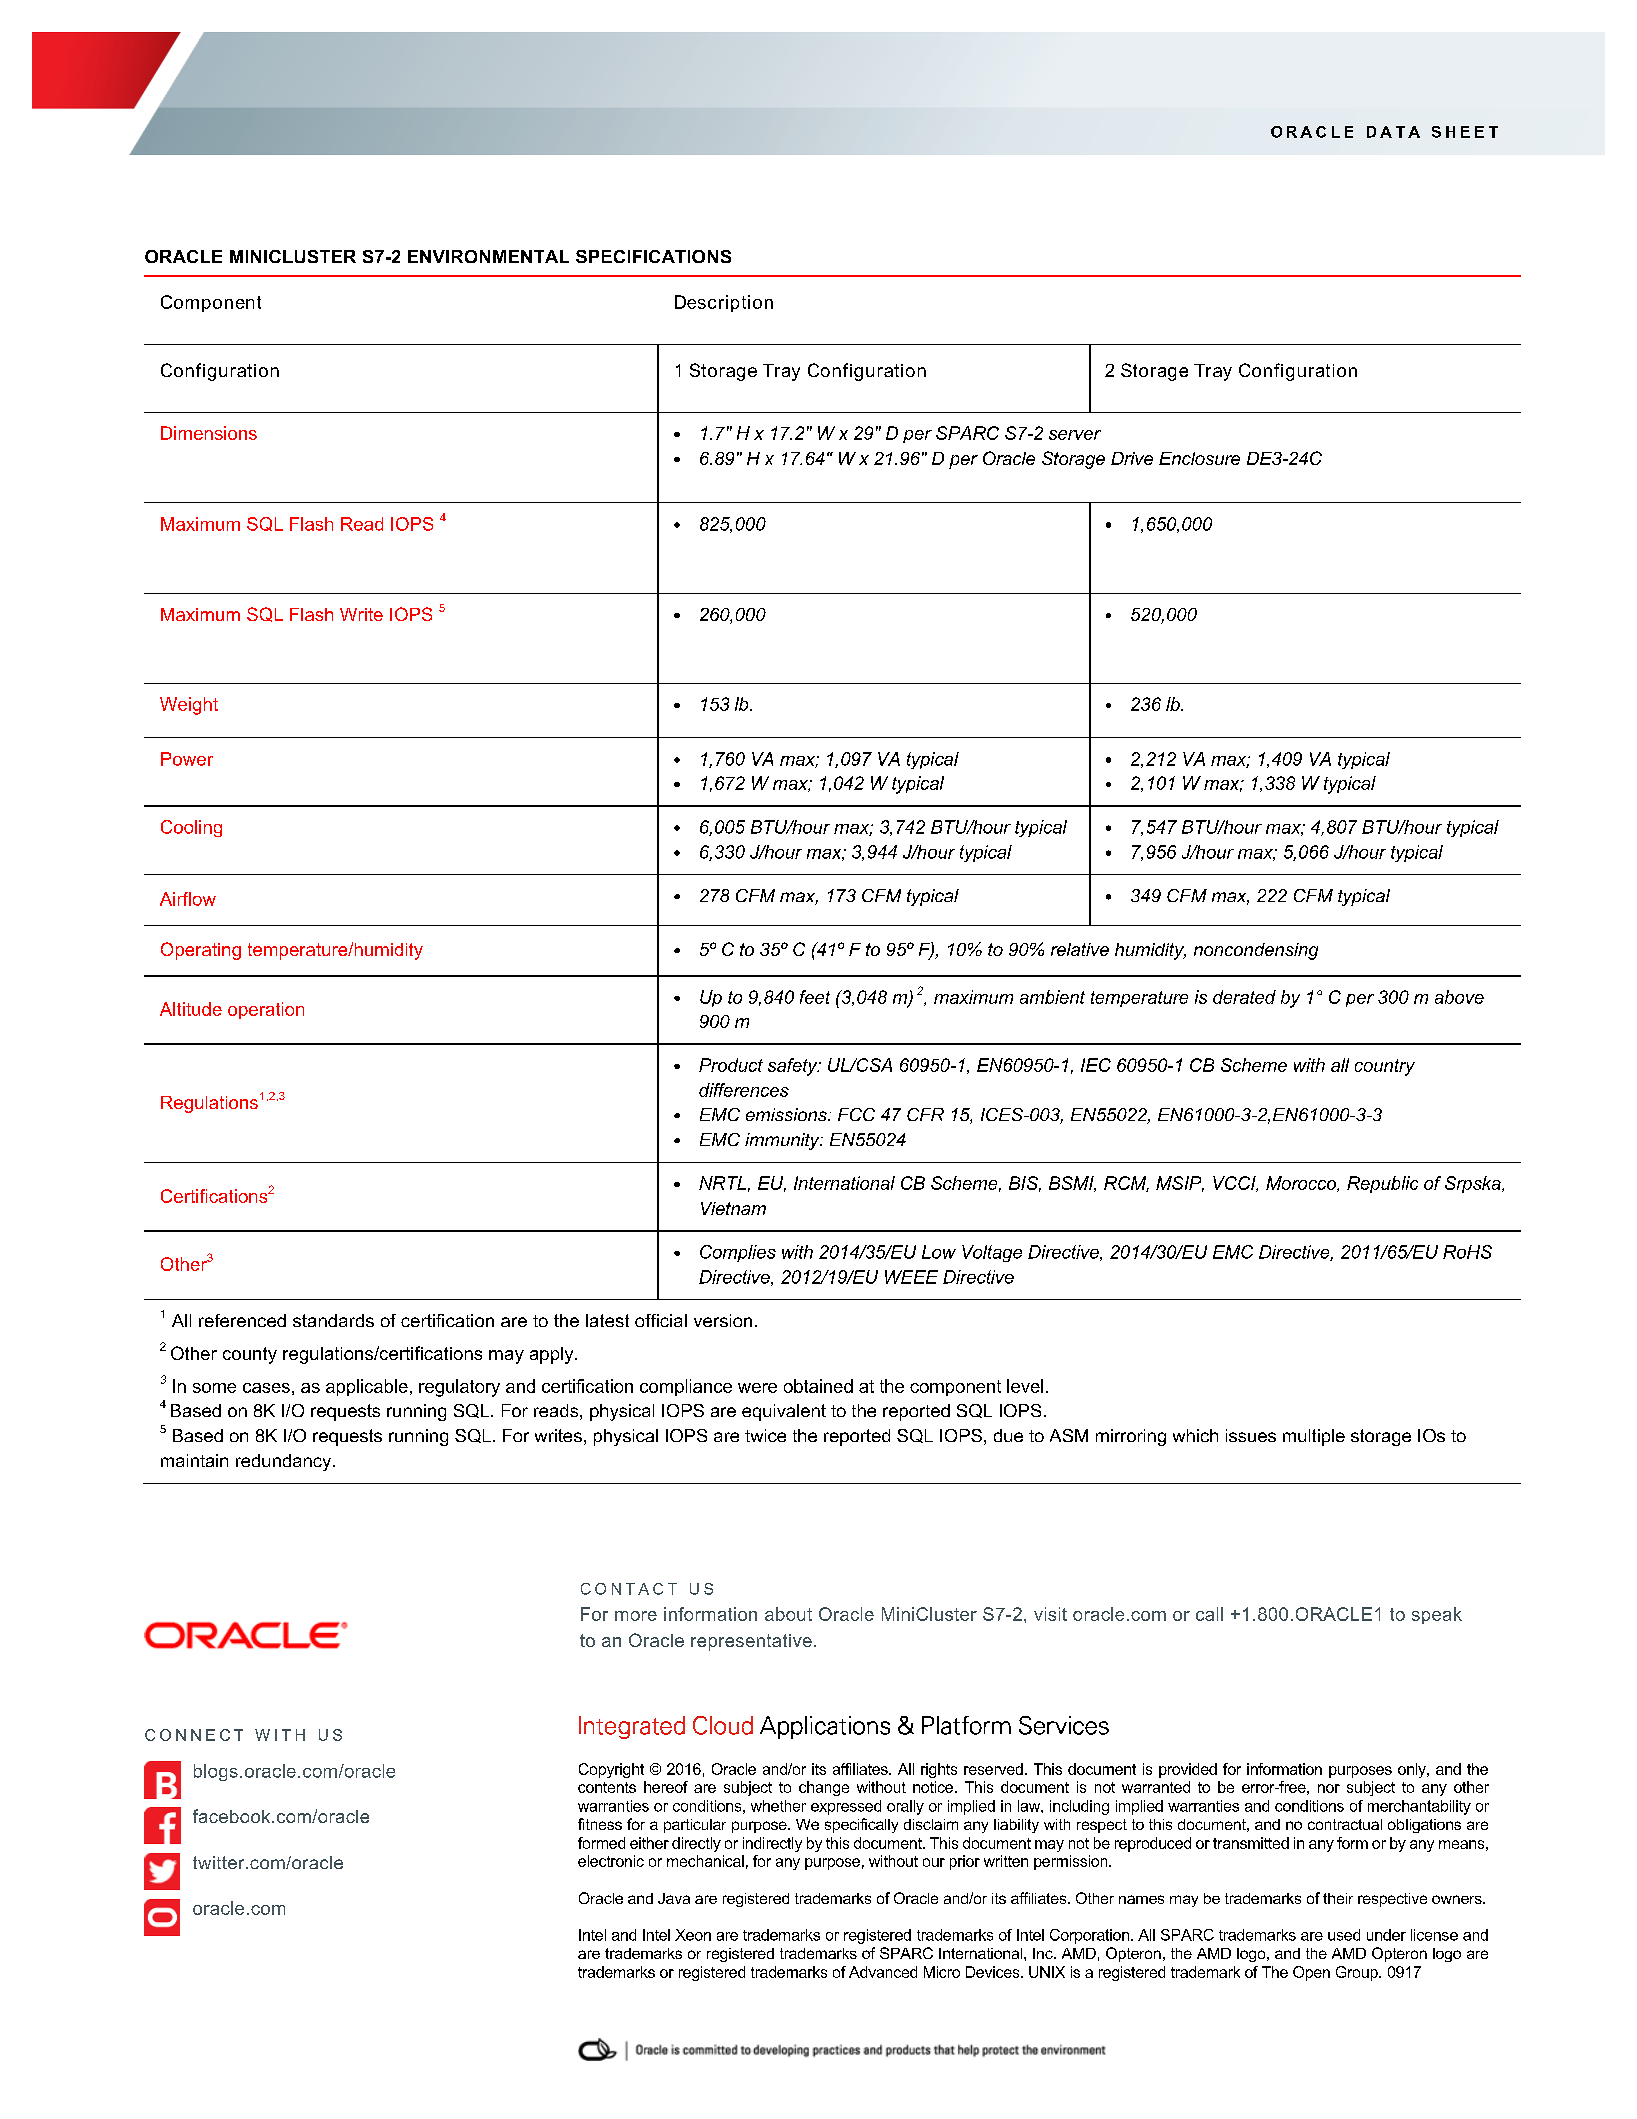 This screenshot has height=2119, width=1637. Describe the element at coordinates (856, 1114) in the screenshot. I see `FCC` at that location.
